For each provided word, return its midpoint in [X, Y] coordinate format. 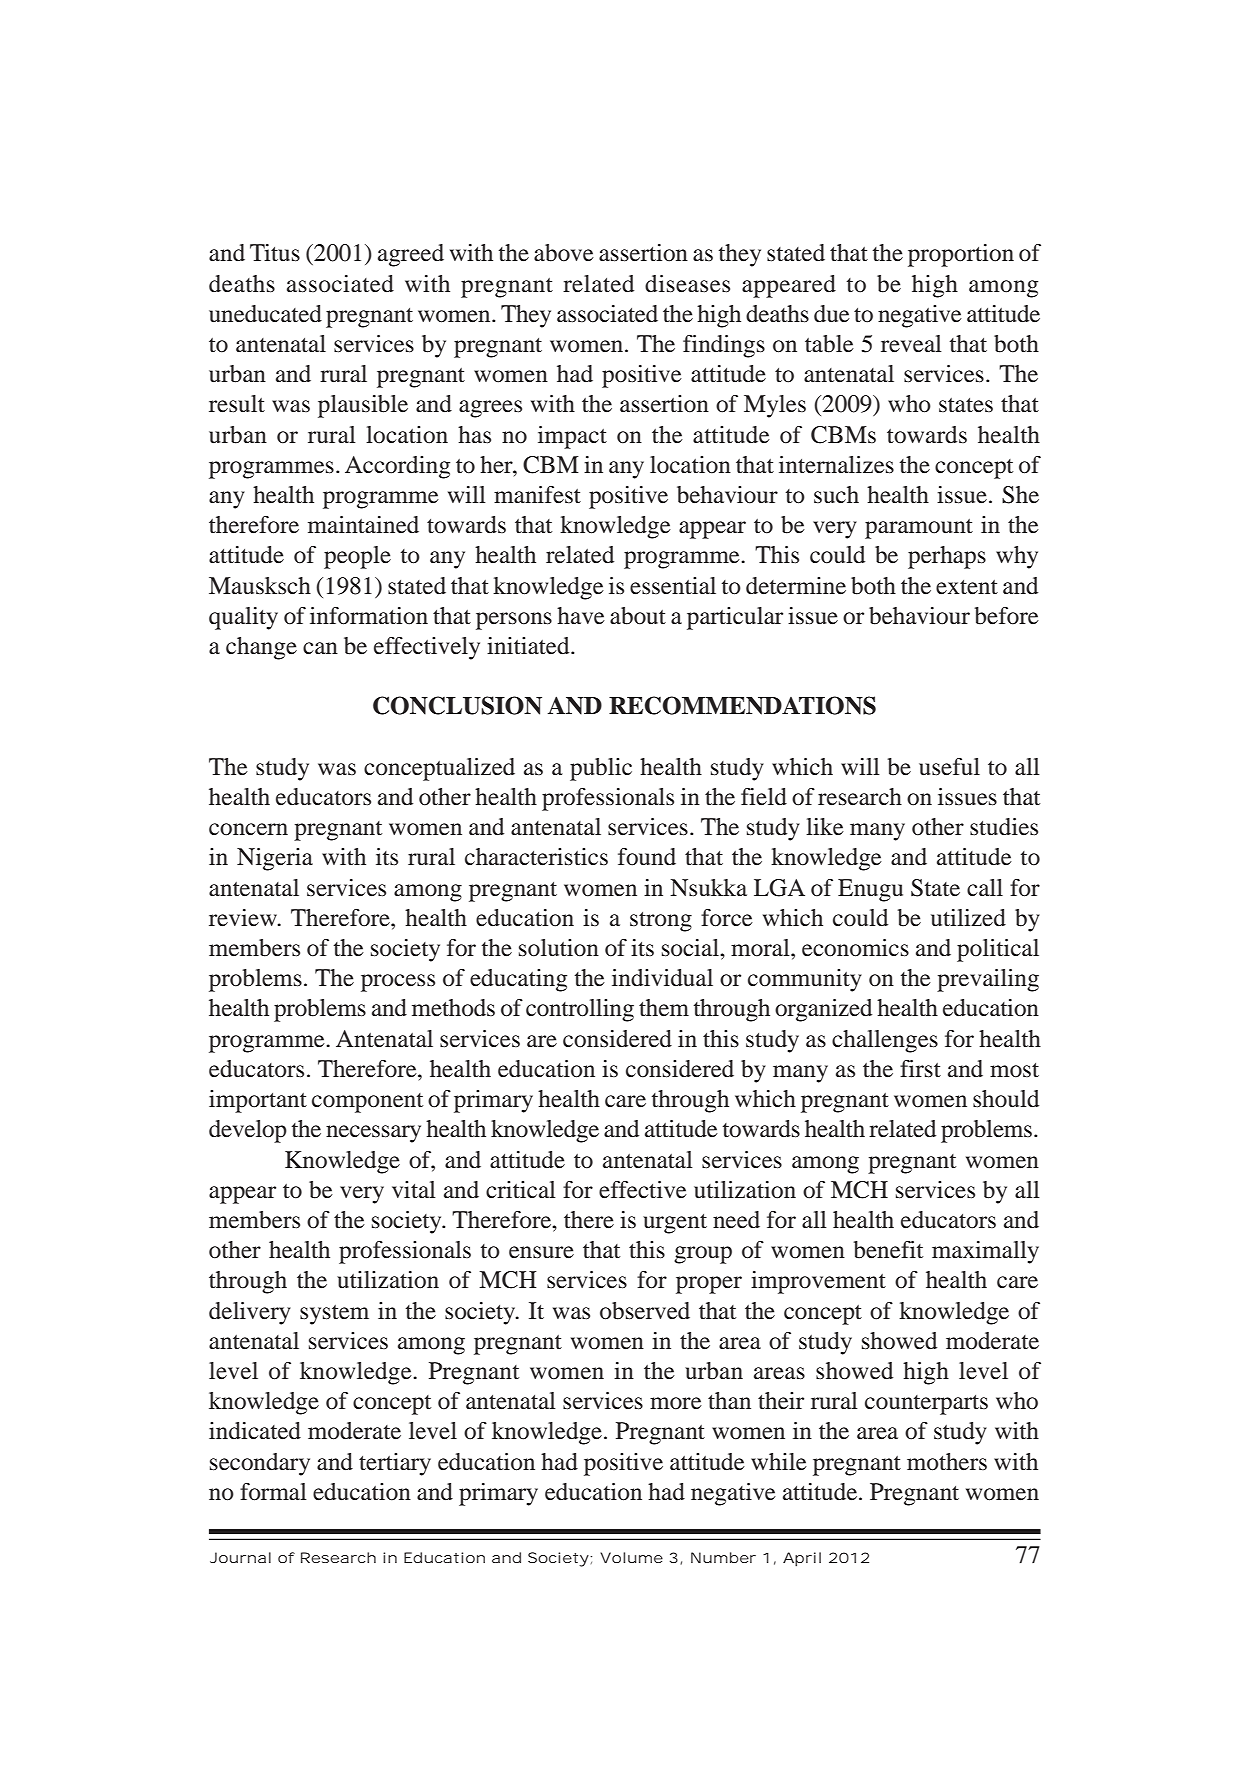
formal [273, 1492]
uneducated [265, 314]
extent [967, 587]
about [638, 616]
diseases [687, 284]
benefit [888, 1250]
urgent [675, 1224]
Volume [631, 1557]
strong [661, 922]
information [369, 616]
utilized [968, 918]
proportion [961, 255]
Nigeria [275, 859]
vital [414, 1190]
